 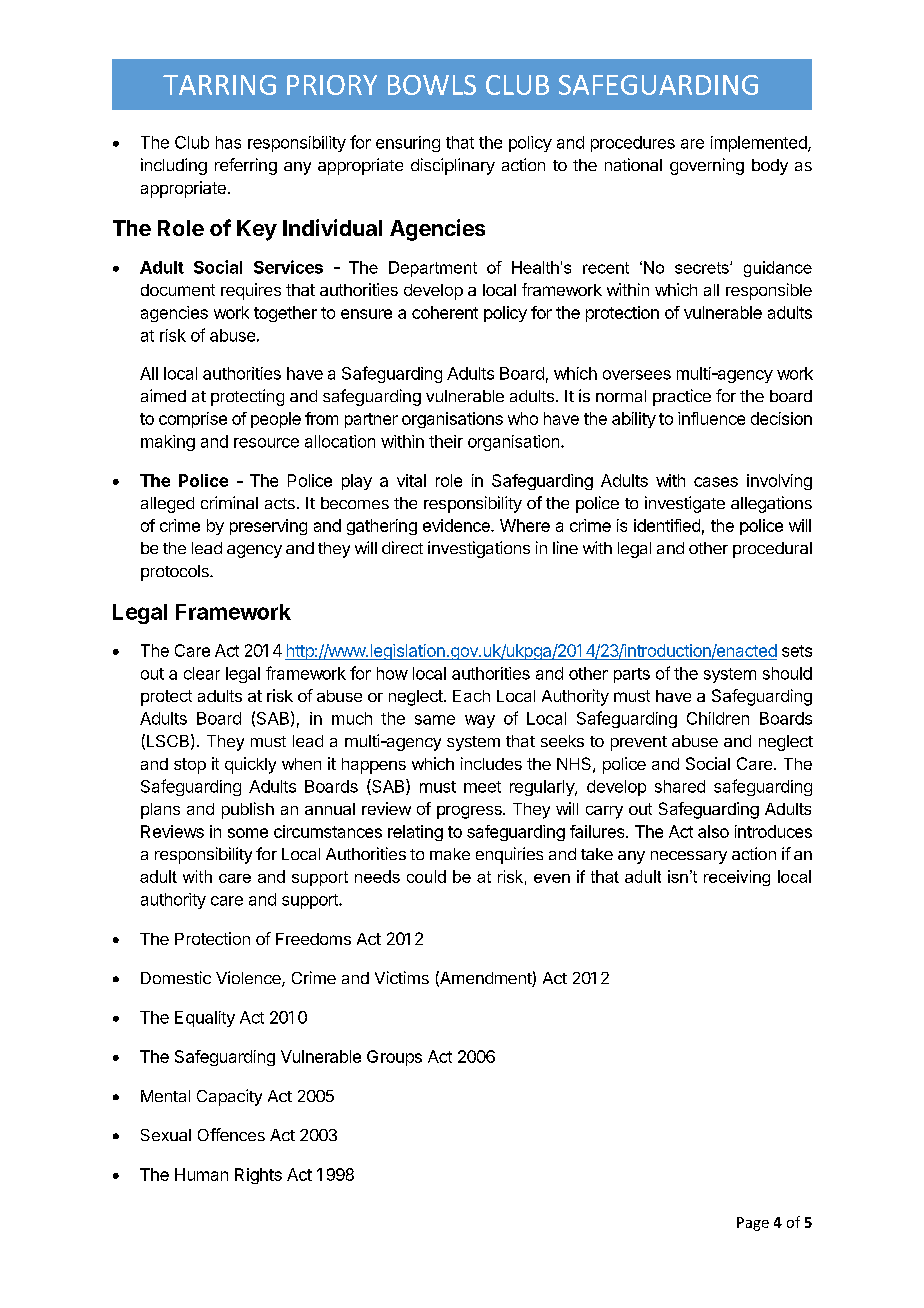 I want to click on should, so click(x=787, y=673).
